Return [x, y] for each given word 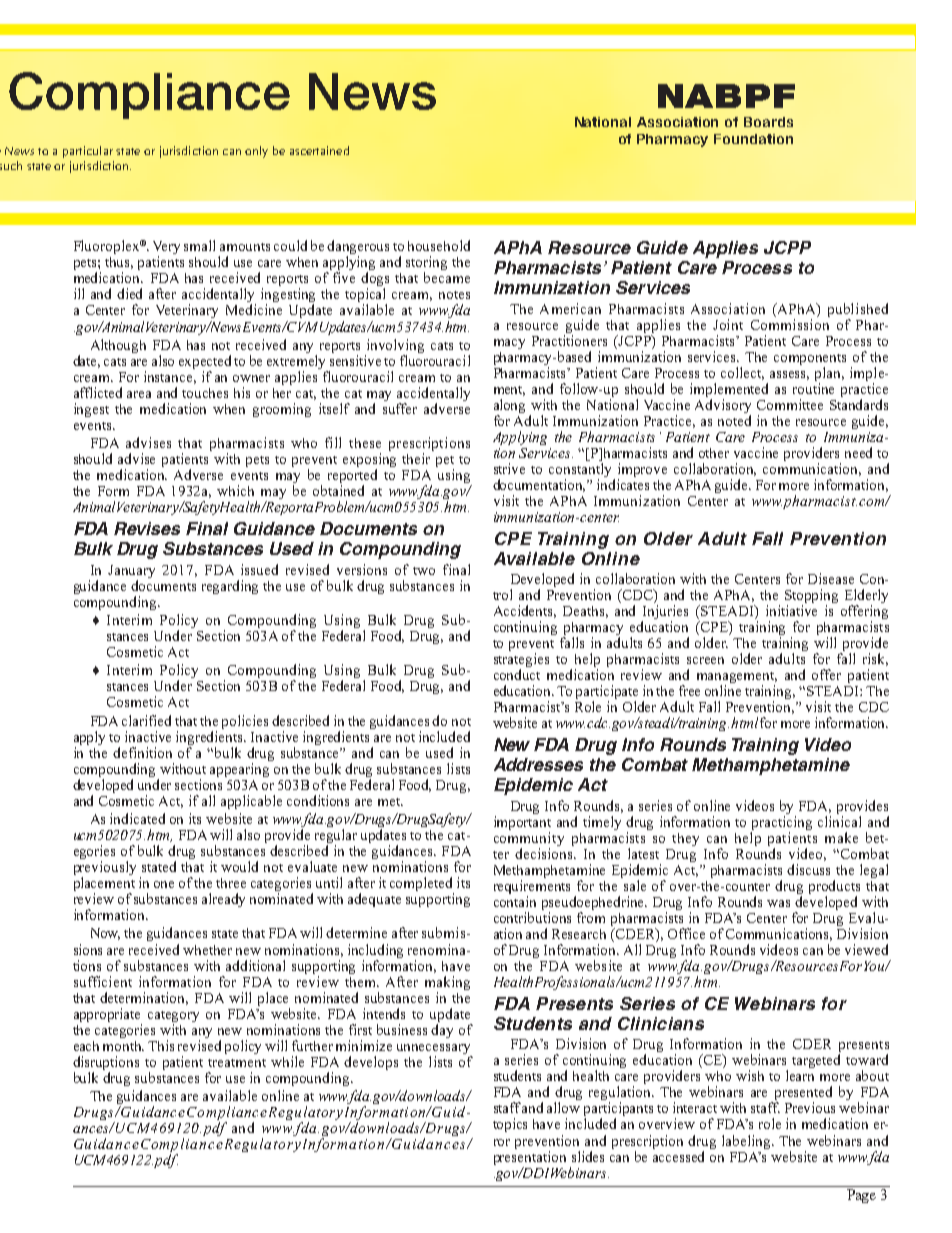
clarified [146, 720]
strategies [521, 661]
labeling [747, 1142]
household [439, 245]
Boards [768, 122]
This [161, 1045]
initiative [791, 610]
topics [510, 1125]
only [256, 152]
